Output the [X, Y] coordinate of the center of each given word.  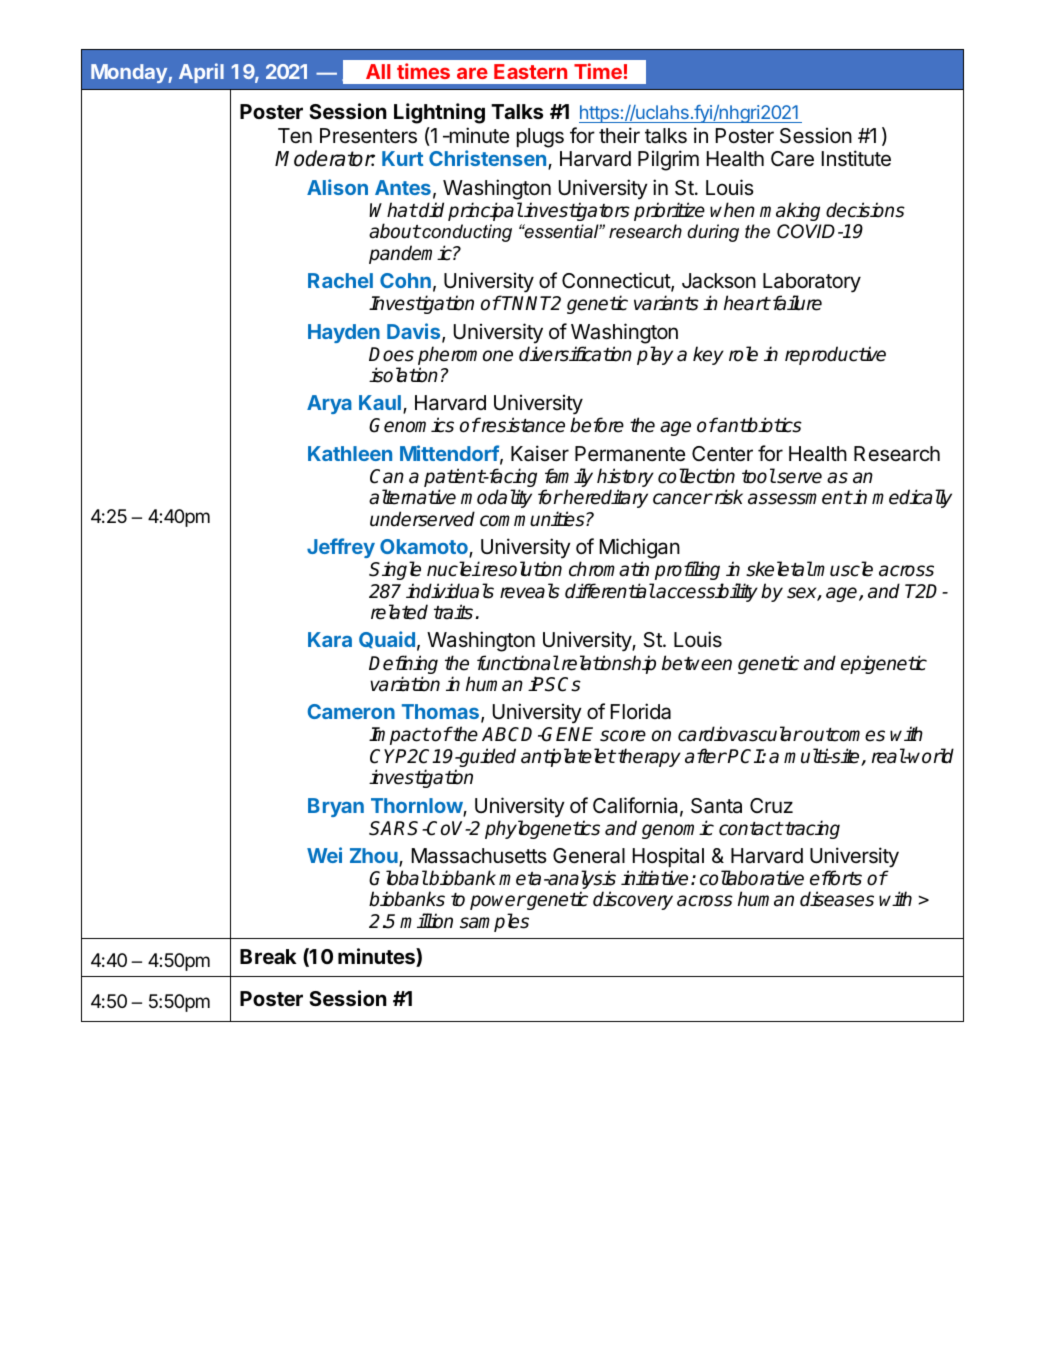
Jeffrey [341, 548]
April [201, 73]
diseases [837, 899]
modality [496, 498]
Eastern [530, 71]
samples [494, 922]
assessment [800, 498]
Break [268, 956]
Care [792, 159]
